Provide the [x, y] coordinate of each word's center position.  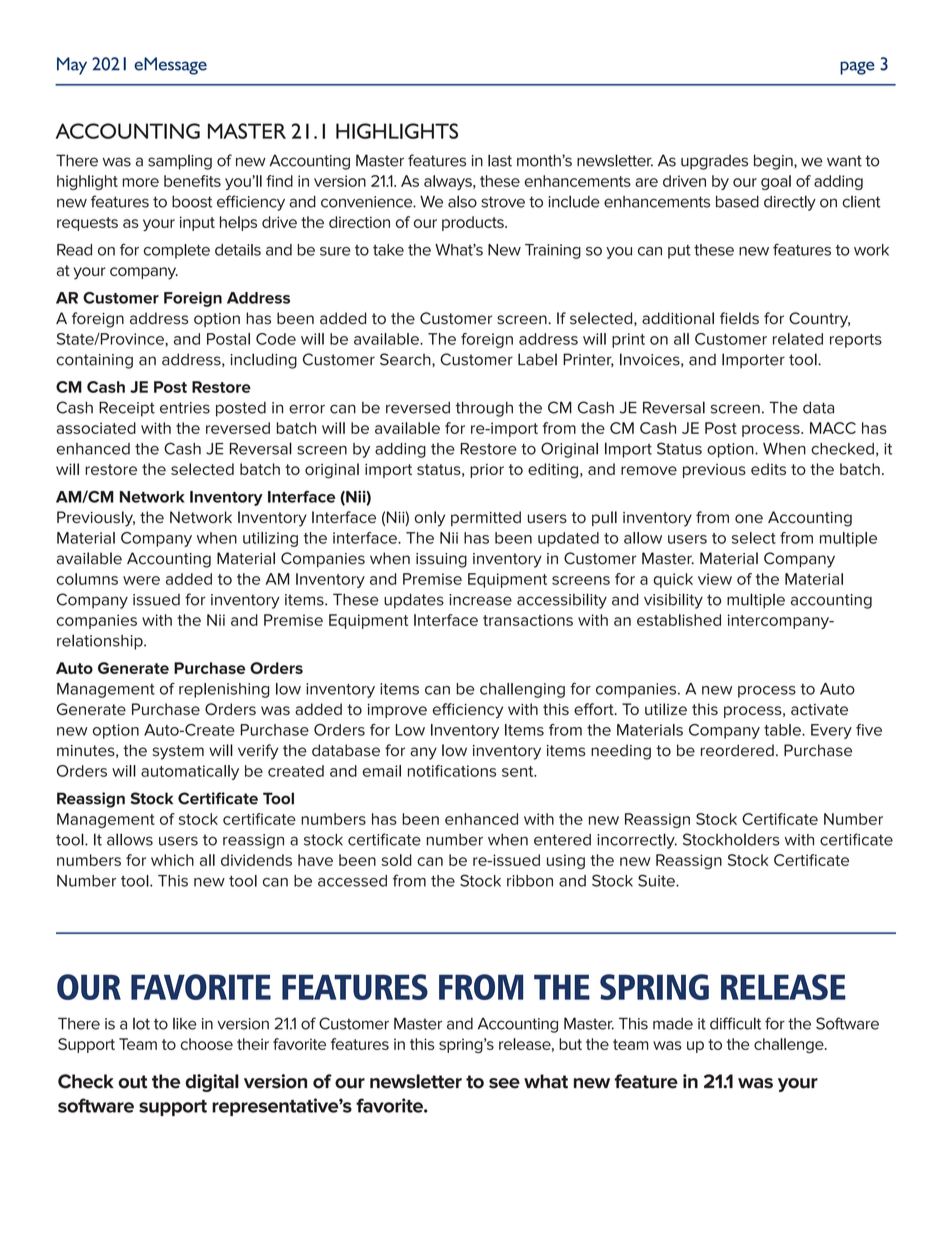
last [500, 160]
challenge [790, 1045]
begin [774, 162]
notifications [452, 771]
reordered [737, 750]
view [715, 579]
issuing [441, 560]
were [141, 580]
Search [406, 359]
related [798, 339]
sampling [180, 162]
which [172, 860]
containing [95, 361]
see [504, 1083]
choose [206, 1044]
